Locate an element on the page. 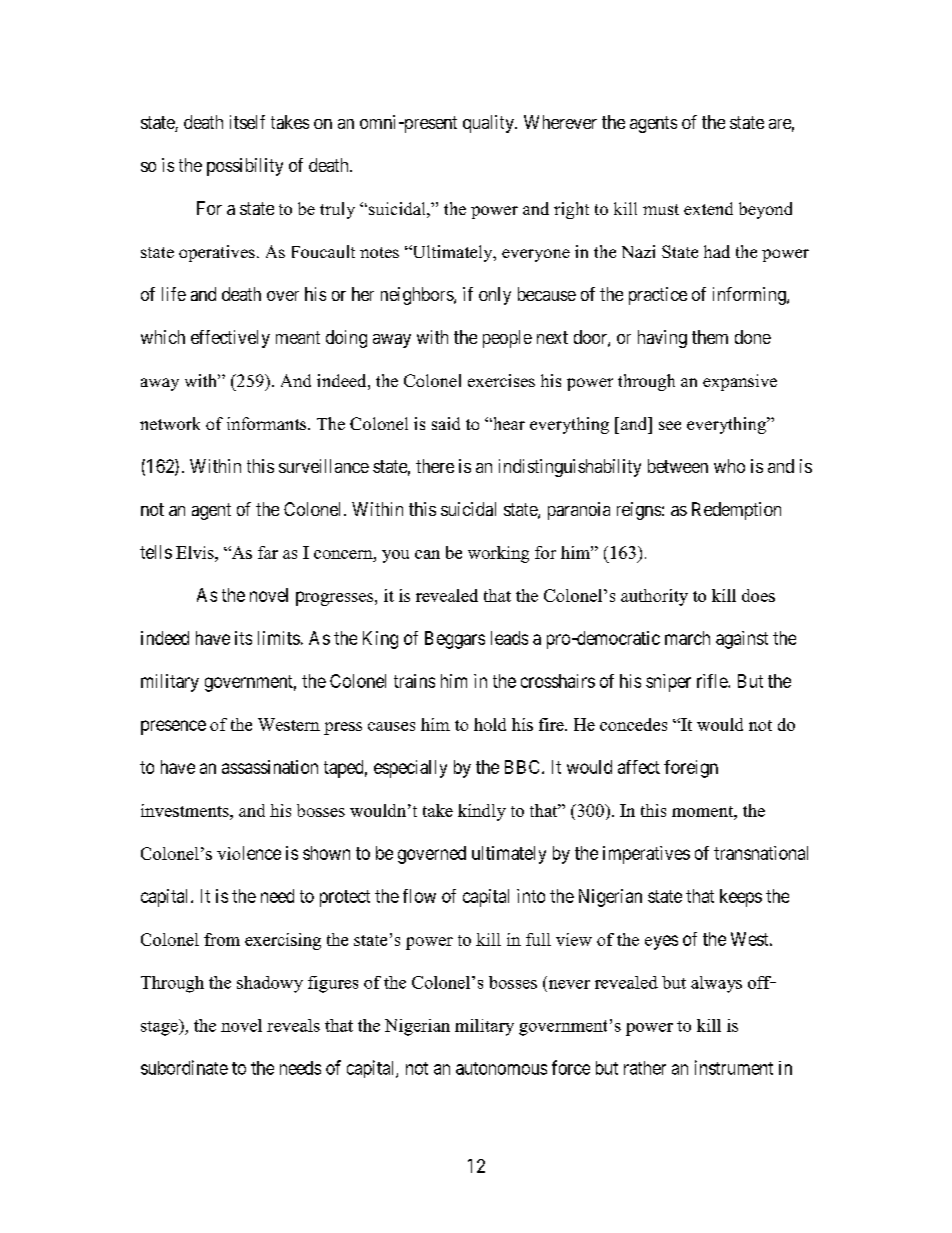  said is located at coordinates (446, 423).
